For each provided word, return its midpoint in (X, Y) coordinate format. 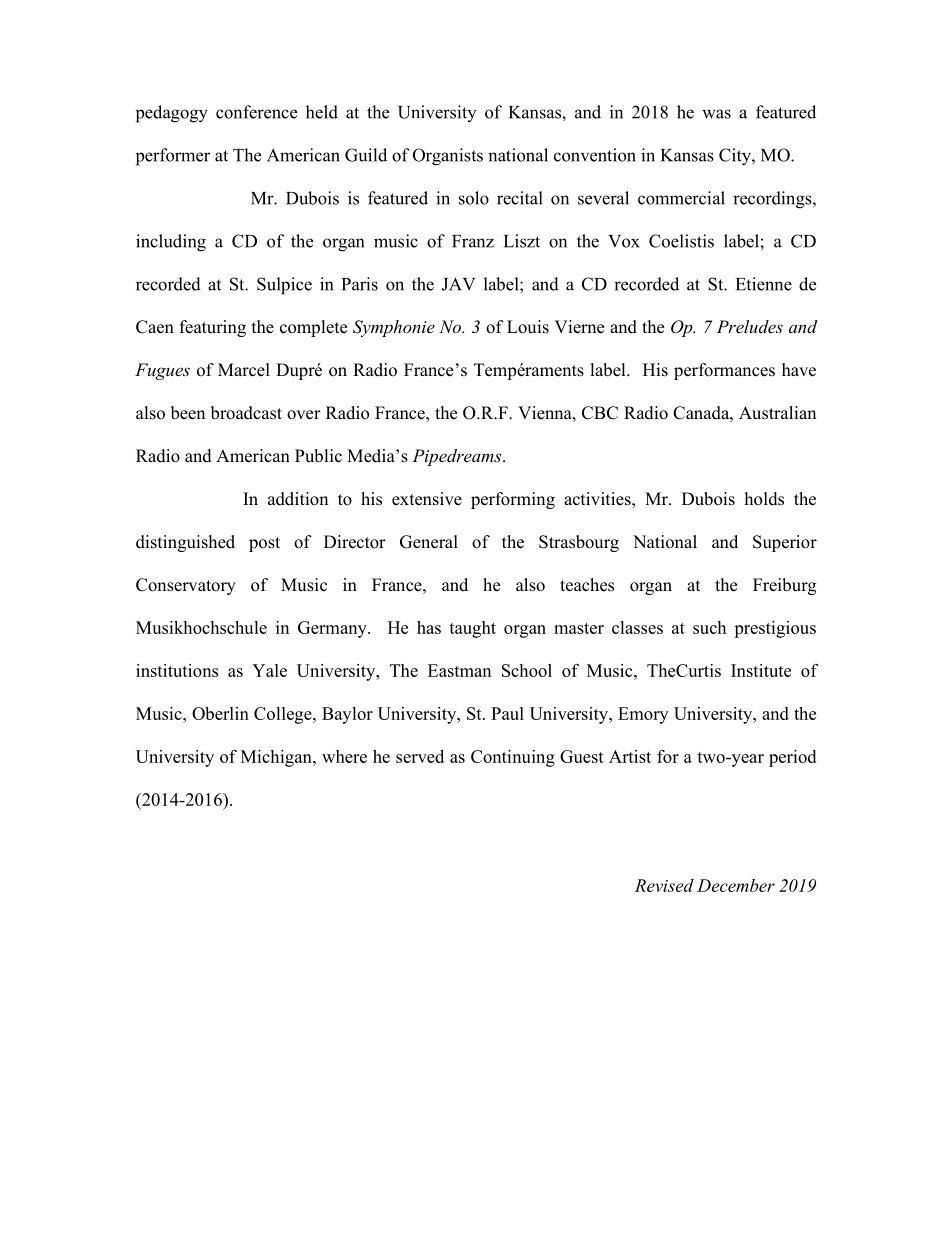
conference (256, 112)
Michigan (277, 758)
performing (513, 500)
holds (764, 499)
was (716, 114)
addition (298, 499)
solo (474, 198)
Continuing (513, 758)
